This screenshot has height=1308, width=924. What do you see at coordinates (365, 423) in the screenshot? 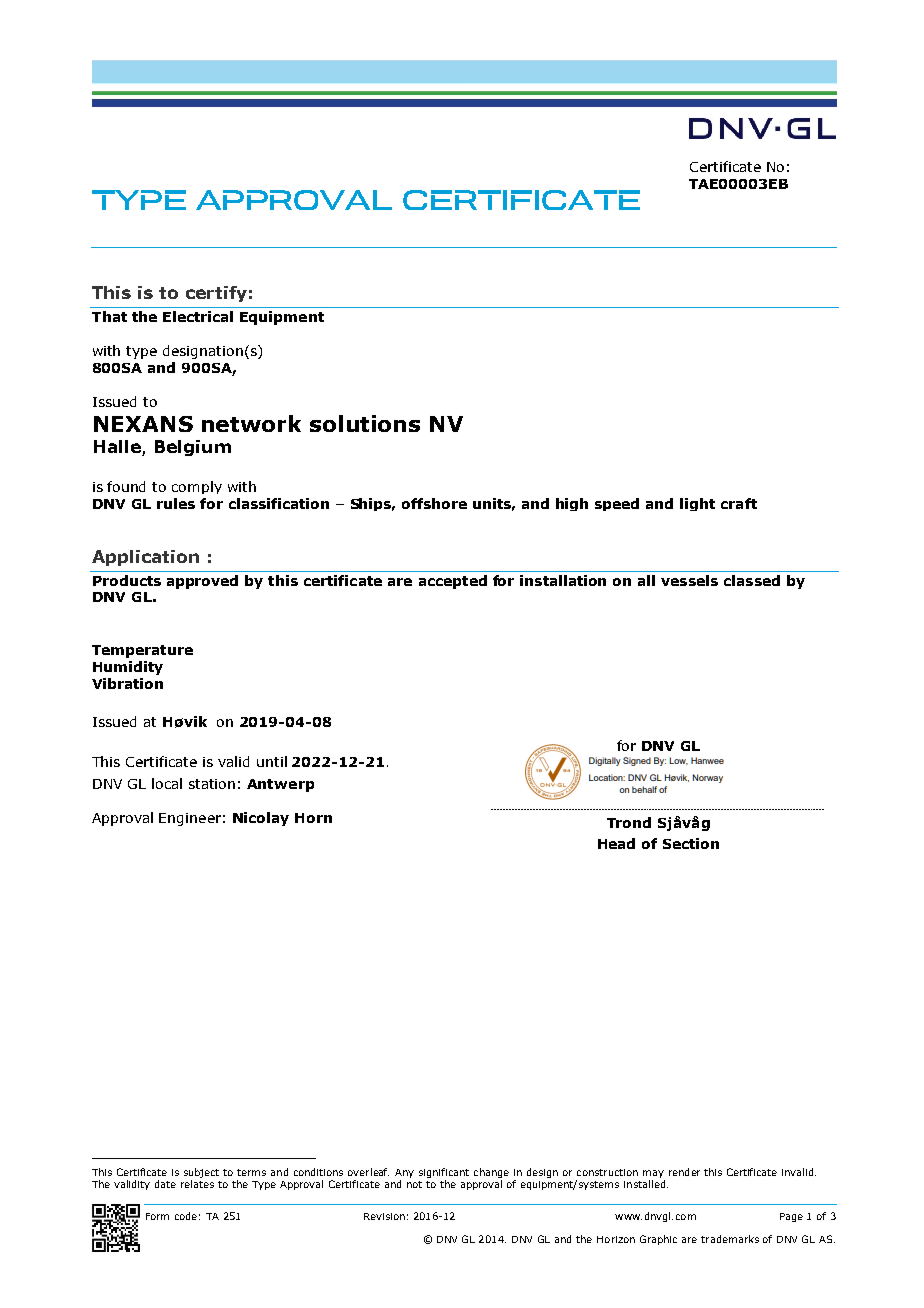
I see `solutions` at bounding box center [365, 423].
